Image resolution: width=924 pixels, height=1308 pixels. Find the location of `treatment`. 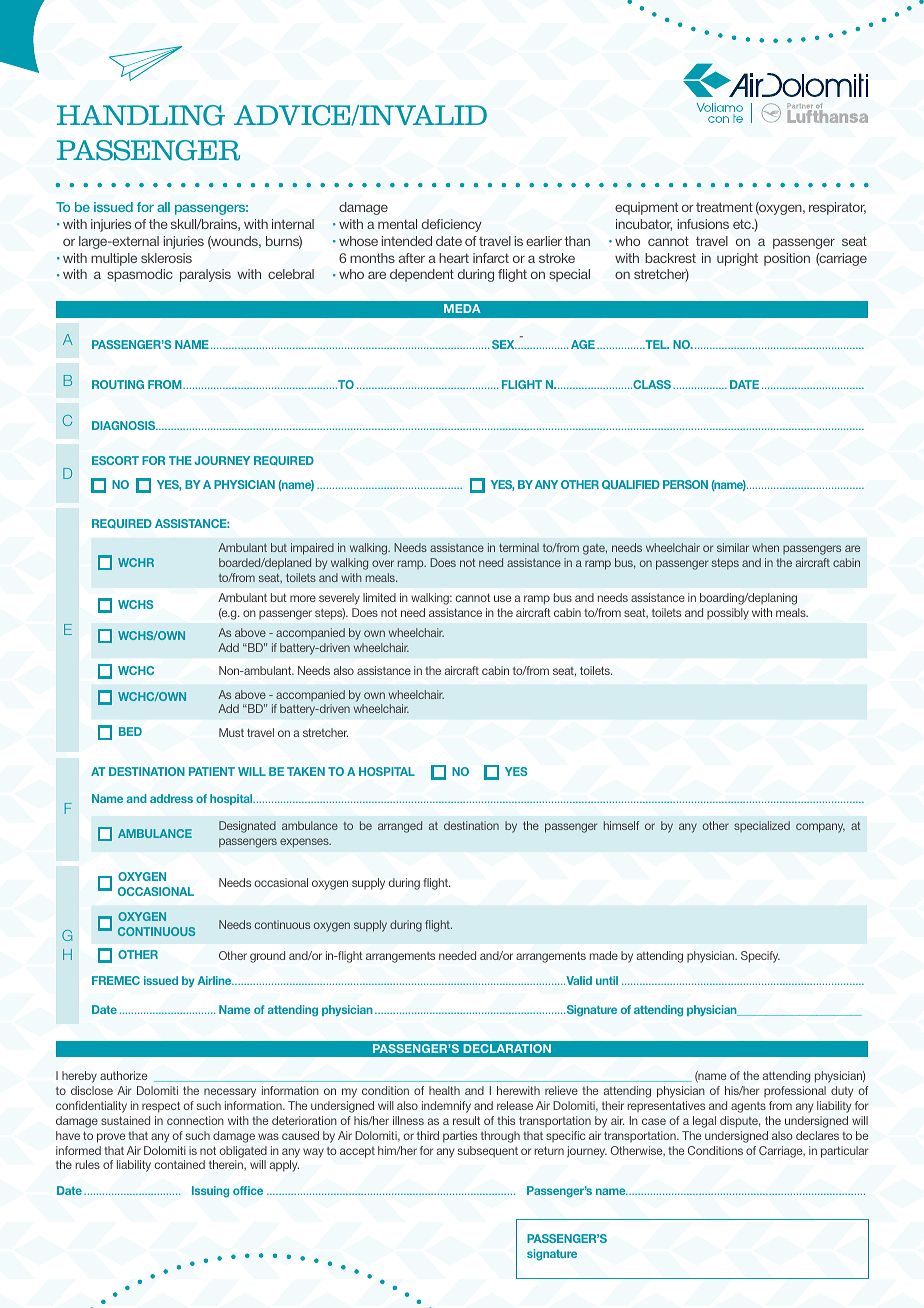

treatment is located at coordinates (724, 207).
